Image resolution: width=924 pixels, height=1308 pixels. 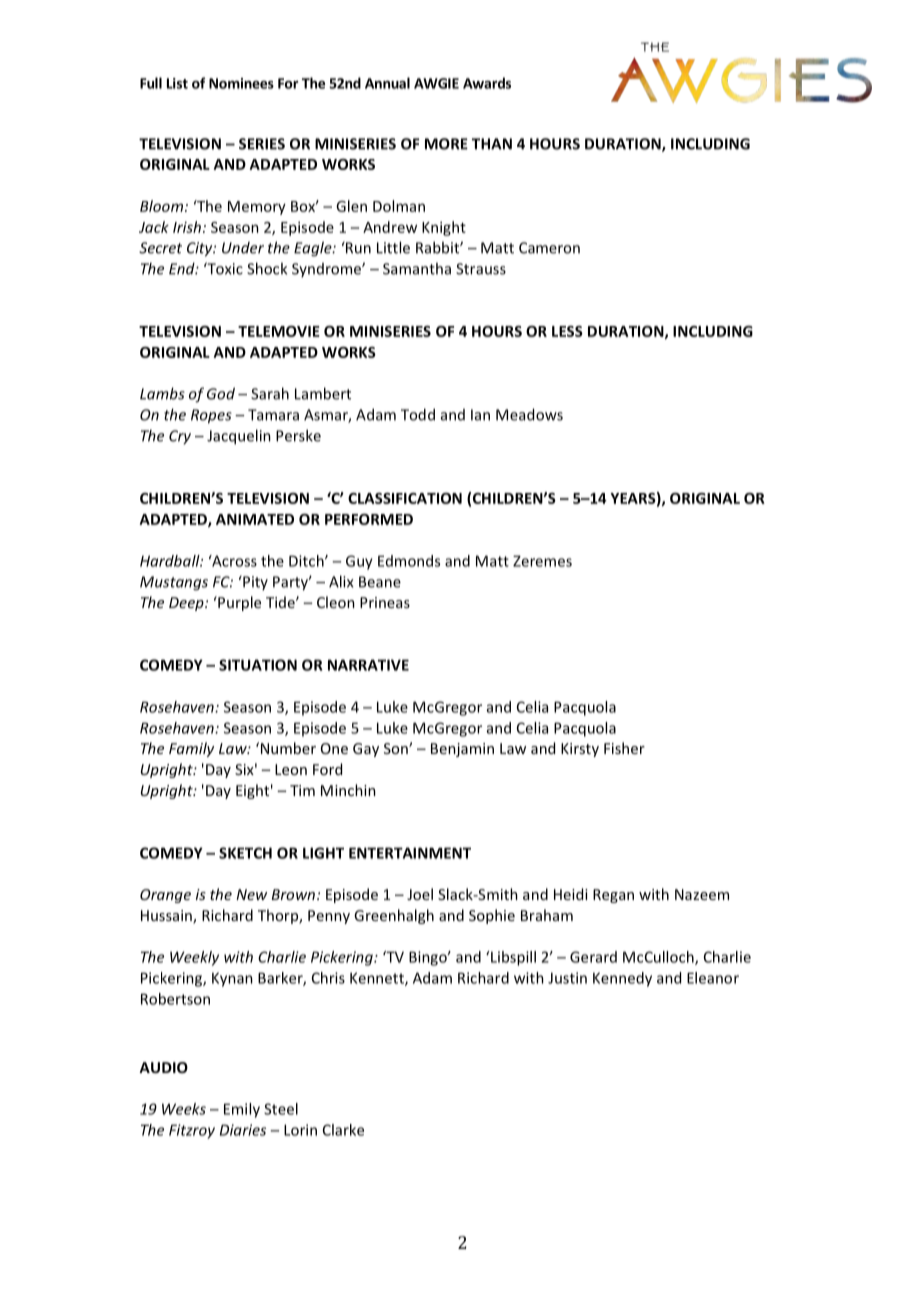 I want to click on Purple, so click(x=238, y=603).
